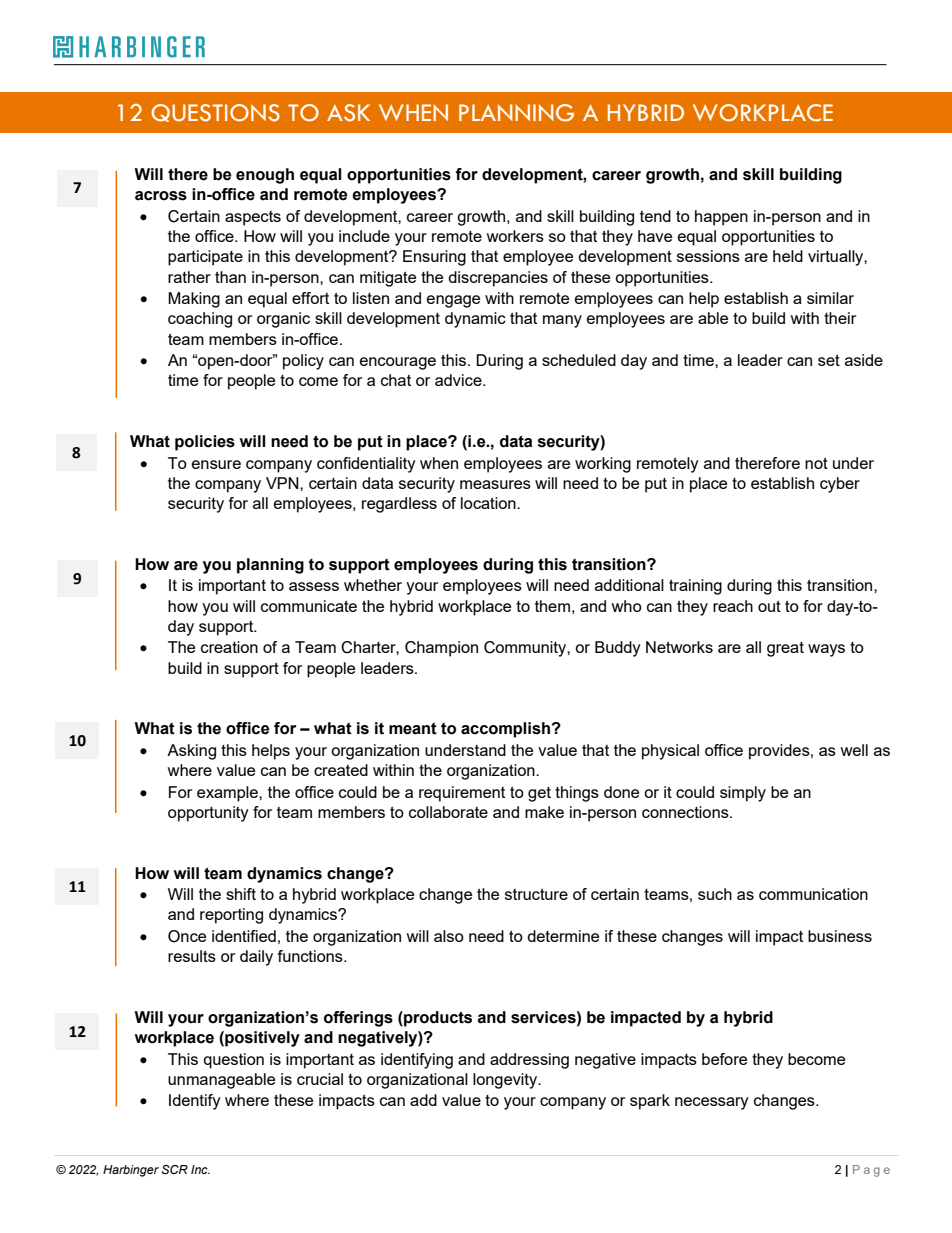  Describe the element at coordinates (721, 218) in the page. I see `happen` at that location.
